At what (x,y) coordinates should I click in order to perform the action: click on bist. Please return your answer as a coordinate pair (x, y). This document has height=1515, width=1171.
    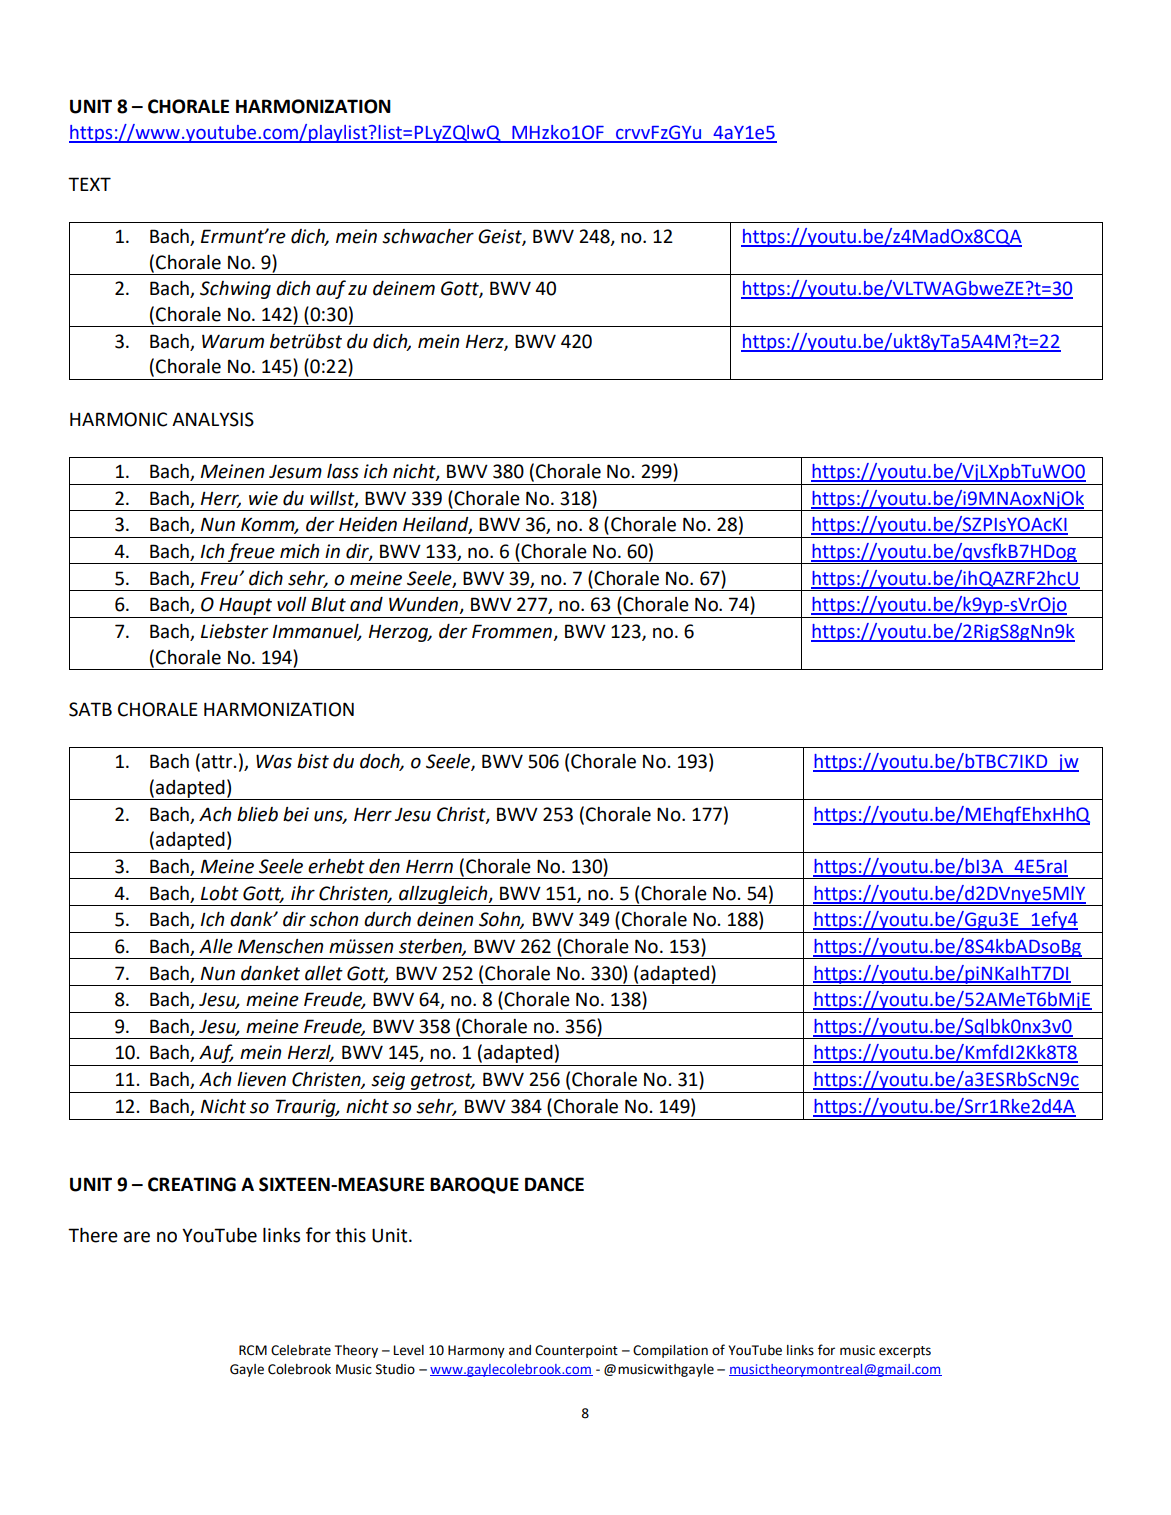
    Looking at the image, I should click on (313, 761).
